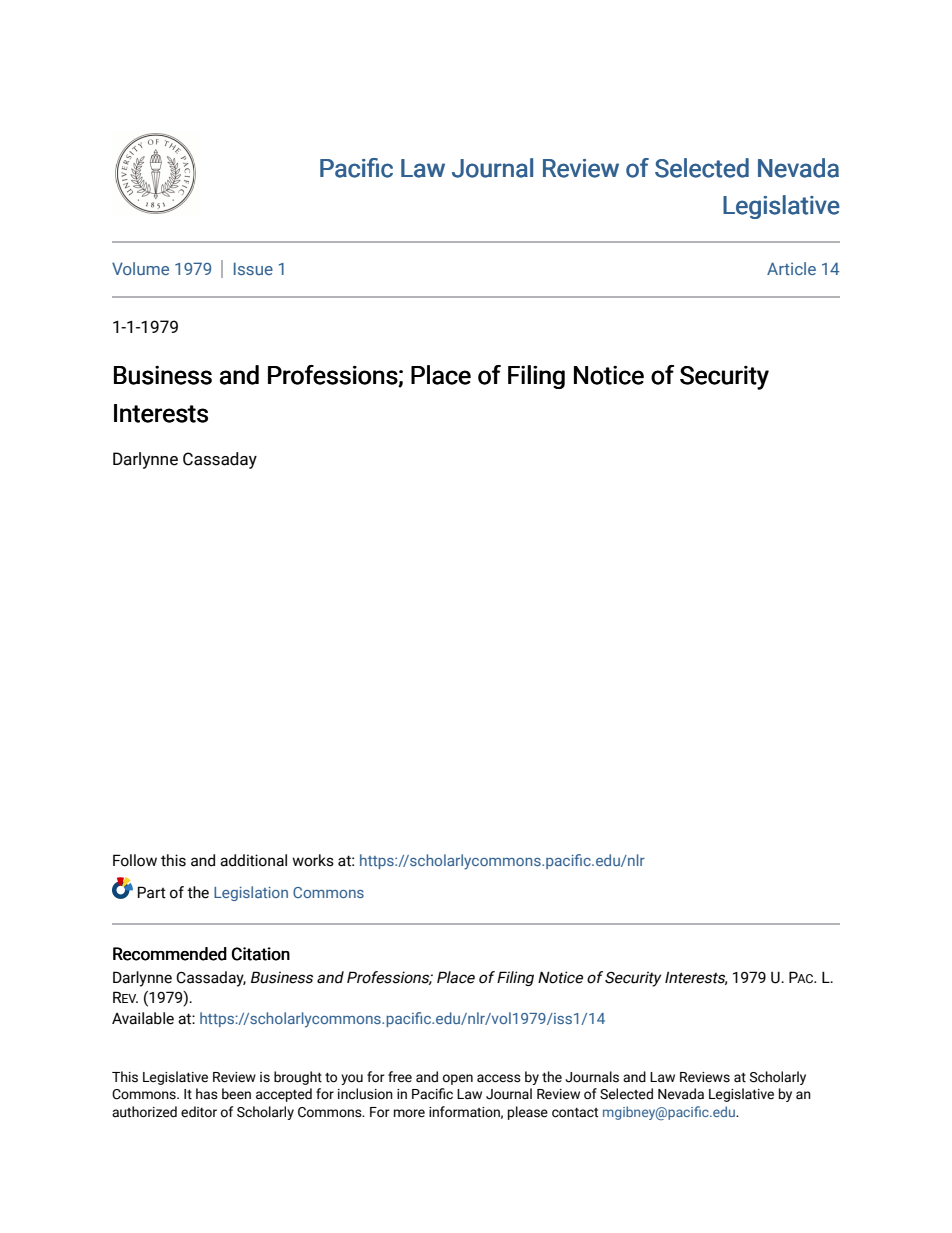 This screenshot has height=1233, width=952. What do you see at coordinates (251, 893) in the screenshot?
I see `Legislation` at bounding box center [251, 893].
